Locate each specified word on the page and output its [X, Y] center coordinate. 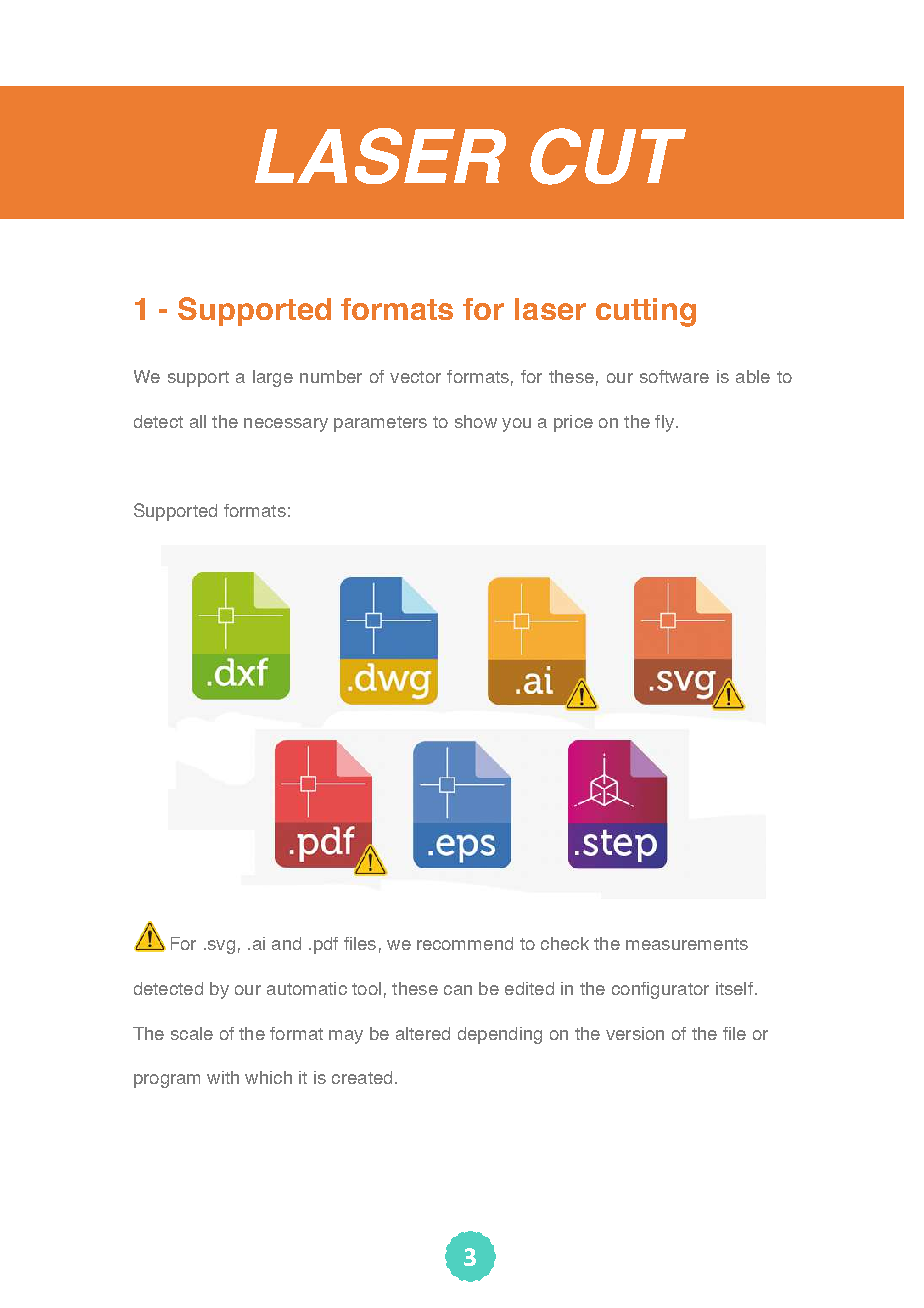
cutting [646, 312]
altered [423, 1033]
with [223, 1077]
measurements [687, 944]
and [286, 943]
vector [415, 377]
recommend [465, 943]
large [273, 378]
